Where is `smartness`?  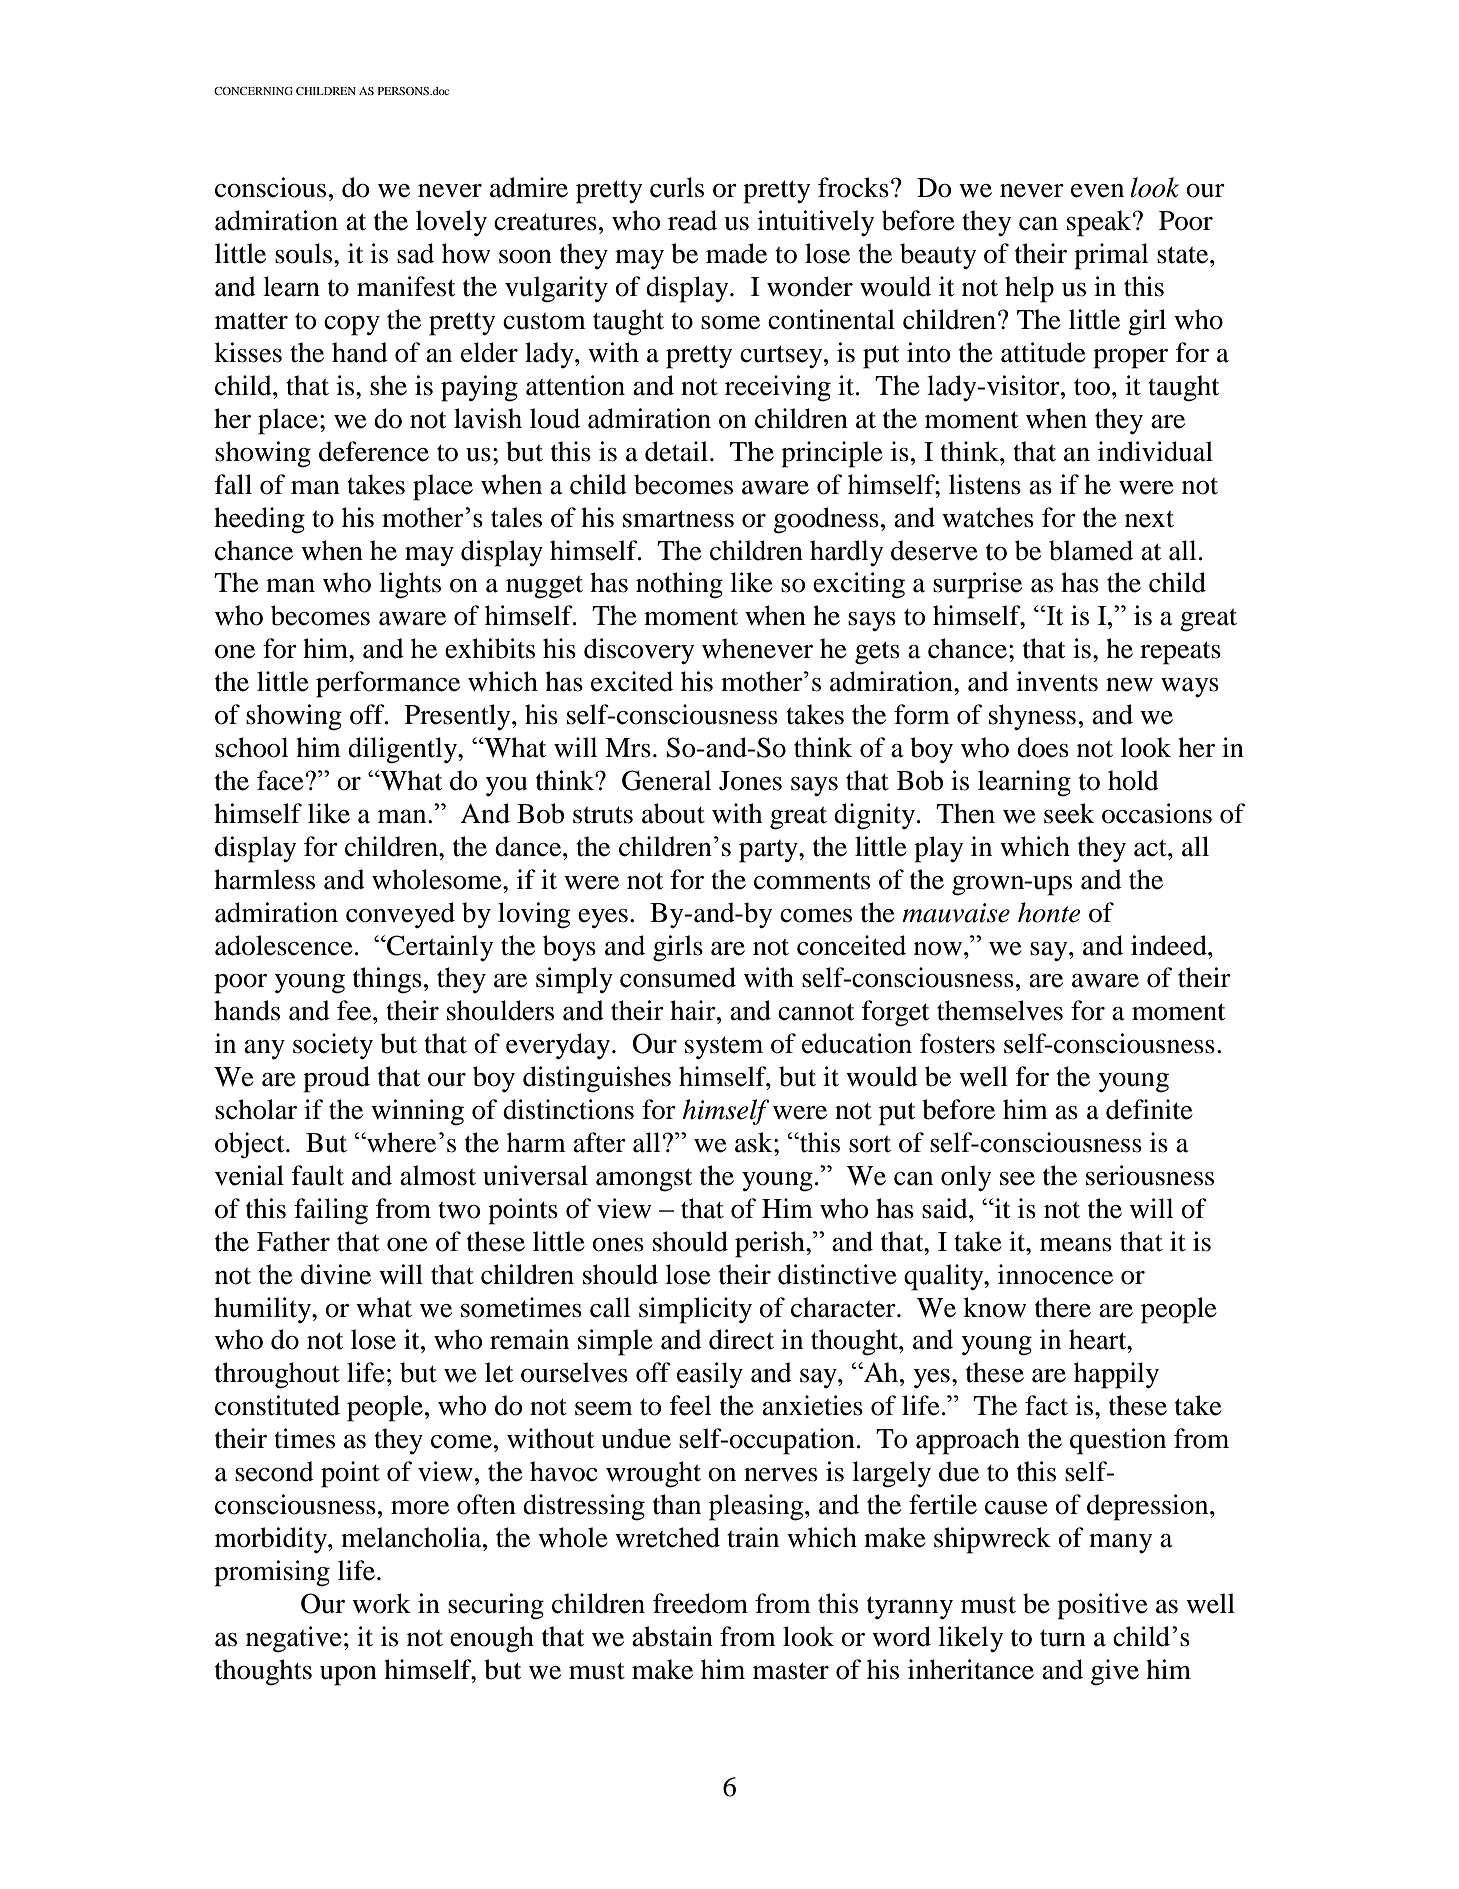
smartness is located at coordinates (678, 519).
